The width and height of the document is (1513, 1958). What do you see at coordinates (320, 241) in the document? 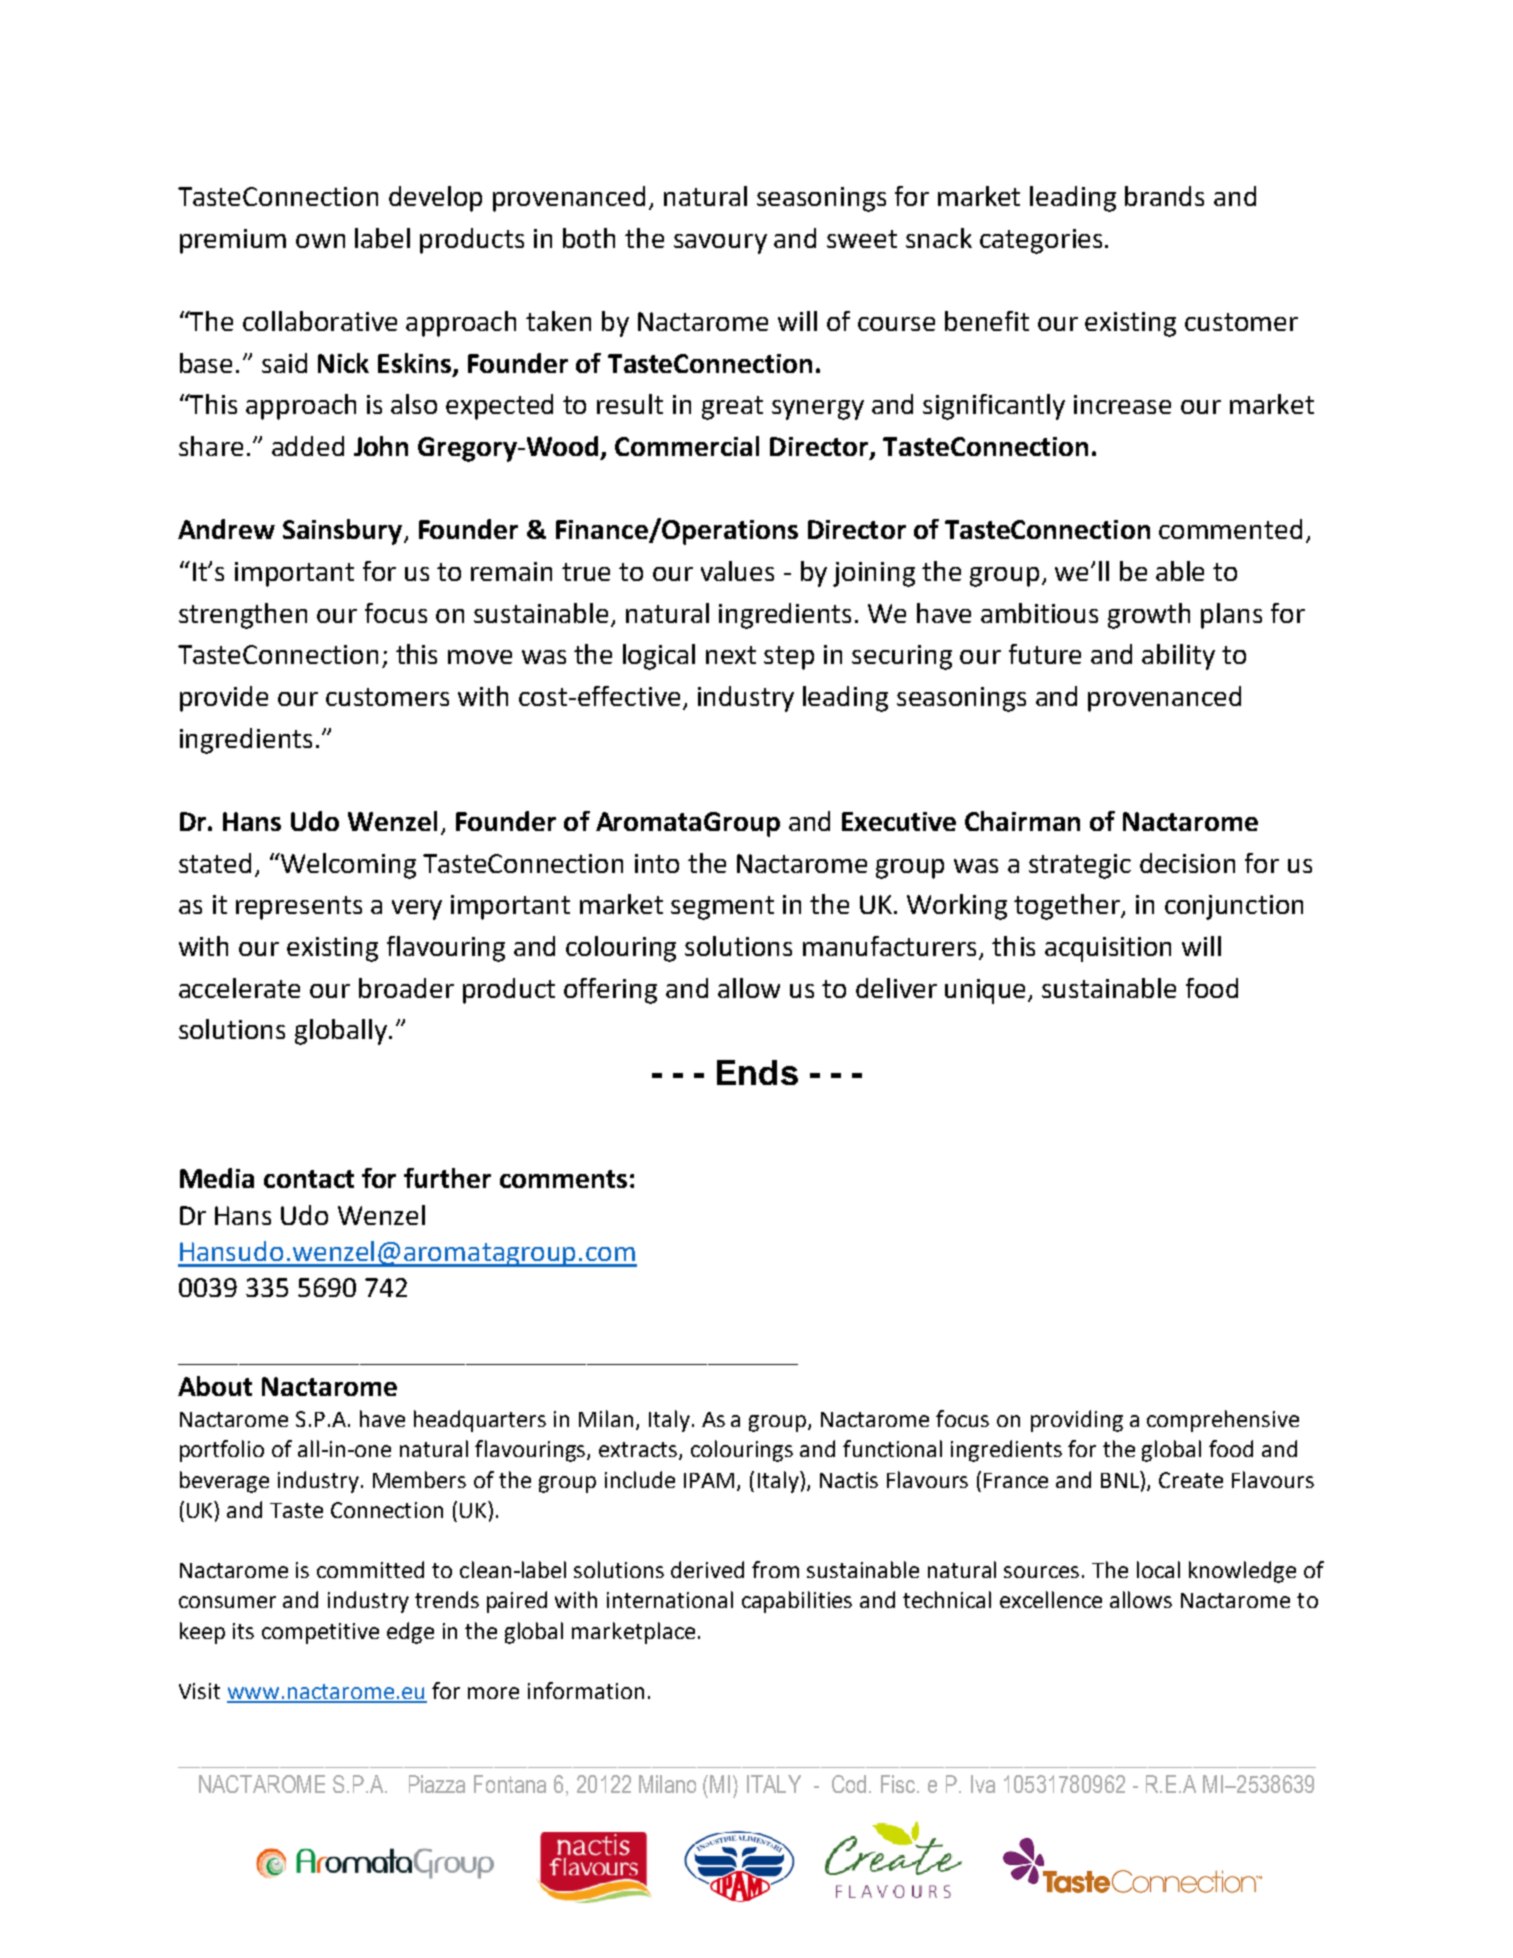
I see `own` at bounding box center [320, 241].
